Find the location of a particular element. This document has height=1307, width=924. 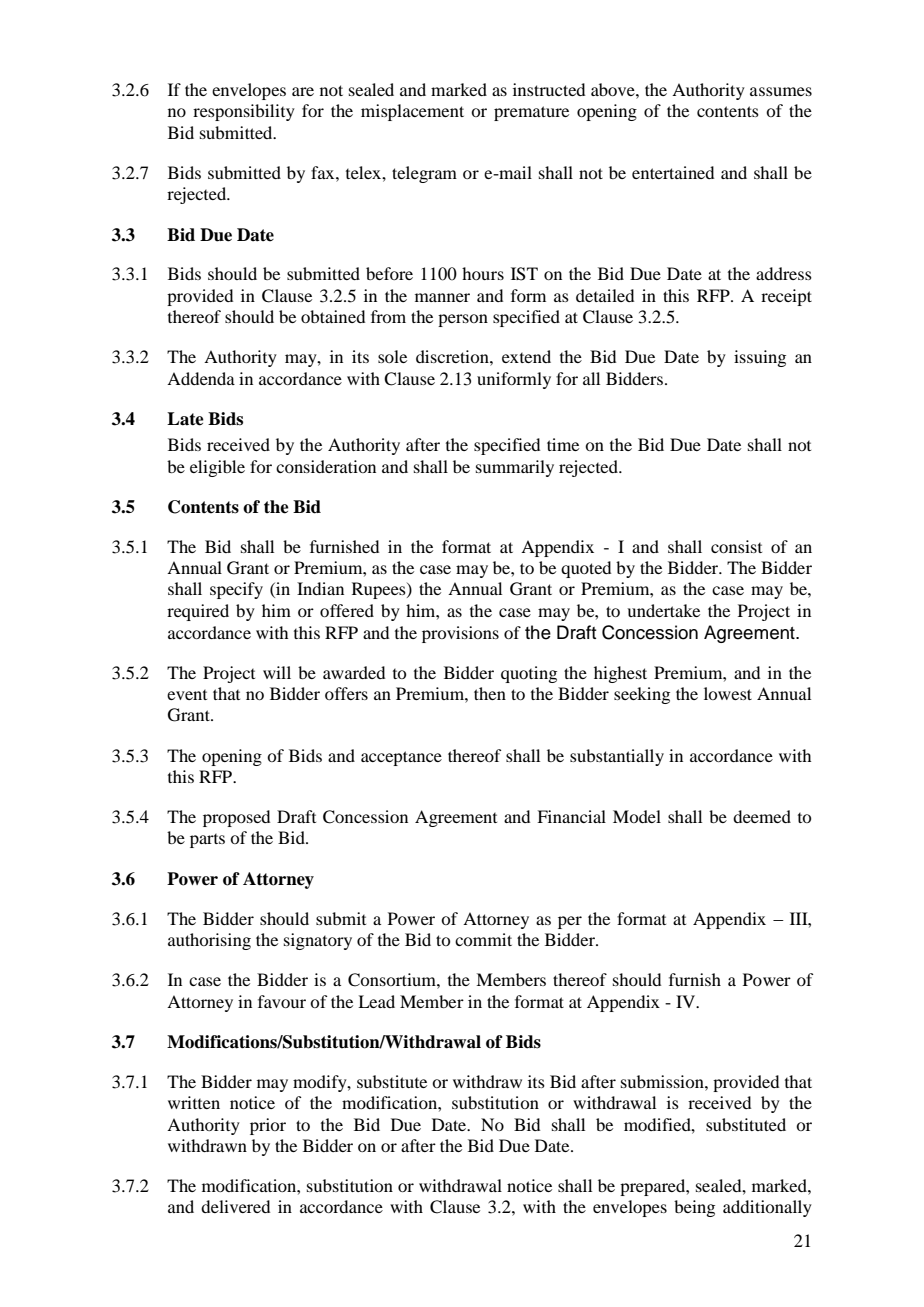

entertained is located at coordinates (673, 172).
